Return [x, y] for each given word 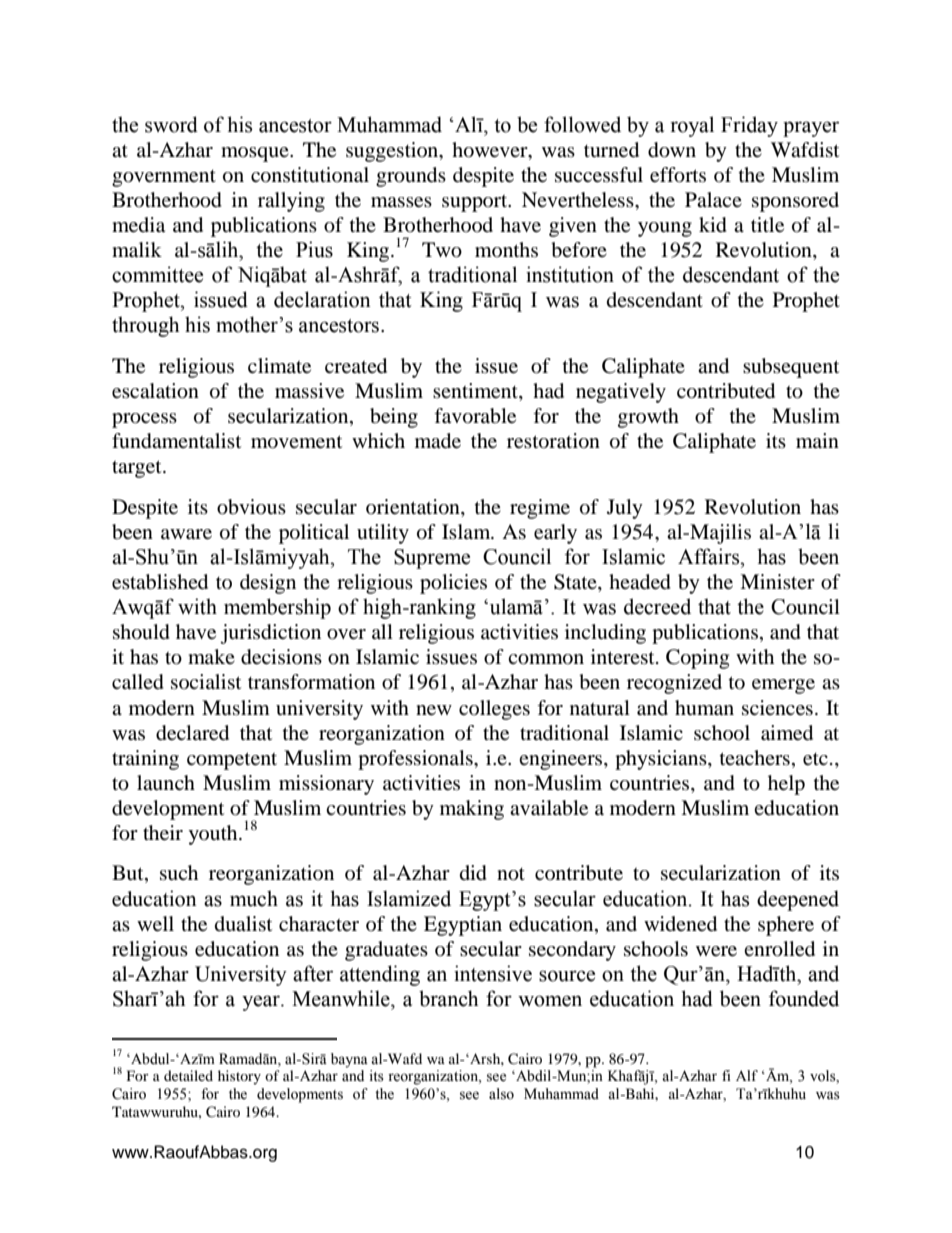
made [438, 441]
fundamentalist [176, 441]
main [817, 440]
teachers [755, 757]
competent [232, 761]
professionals [416, 760]
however [491, 151]
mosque [256, 154]
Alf [747, 1075]
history [239, 1077]
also [501, 1094]
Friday [749, 126]
